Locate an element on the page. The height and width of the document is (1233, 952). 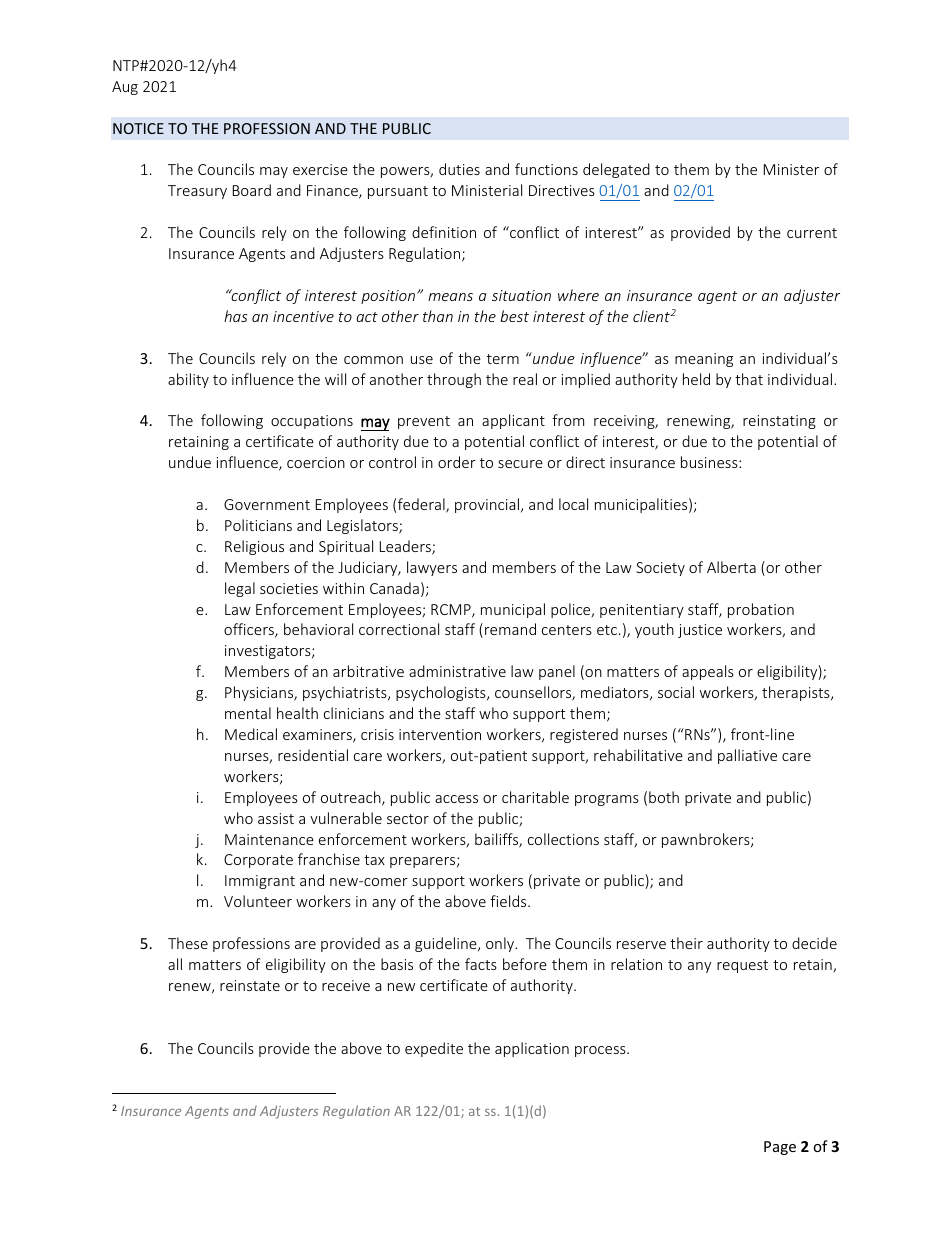
fields is located at coordinates (509, 901).
